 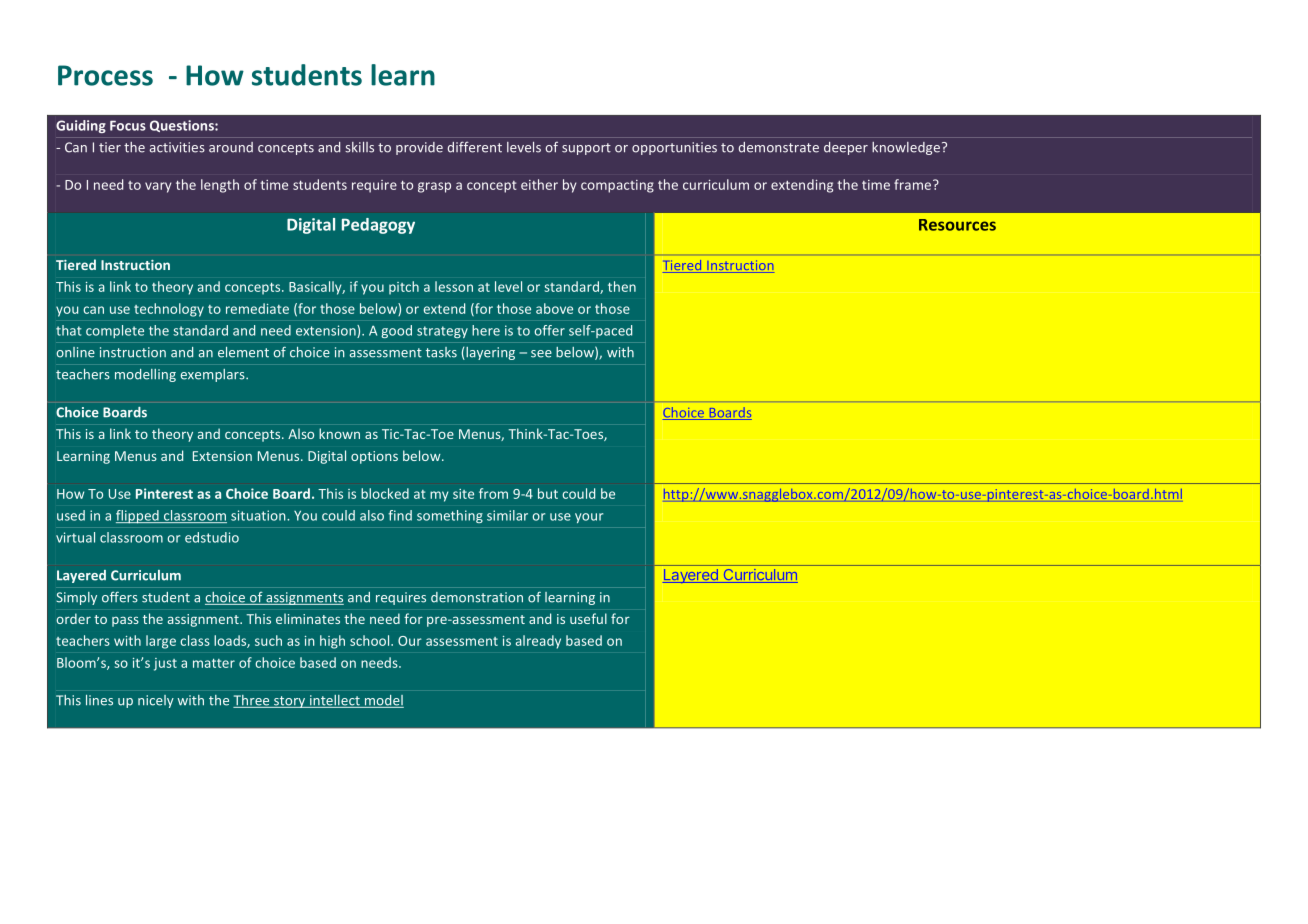 What do you see at coordinates (165, 664) in the page?
I see `just` at bounding box center [165, 664].
